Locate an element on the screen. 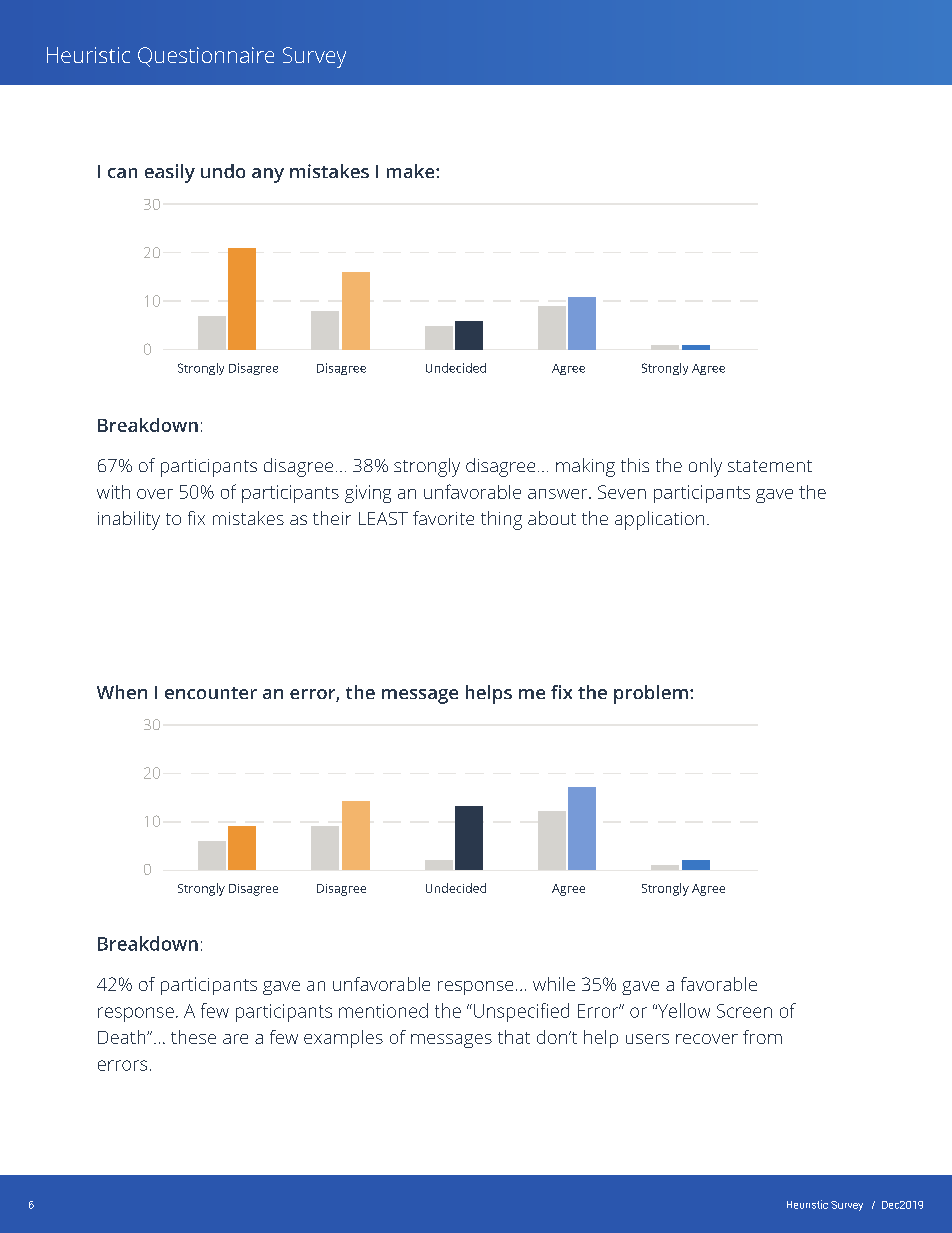 The width and height of the screenshot is (952, 1233). Yellow is located at coordinates (682, 1010).
